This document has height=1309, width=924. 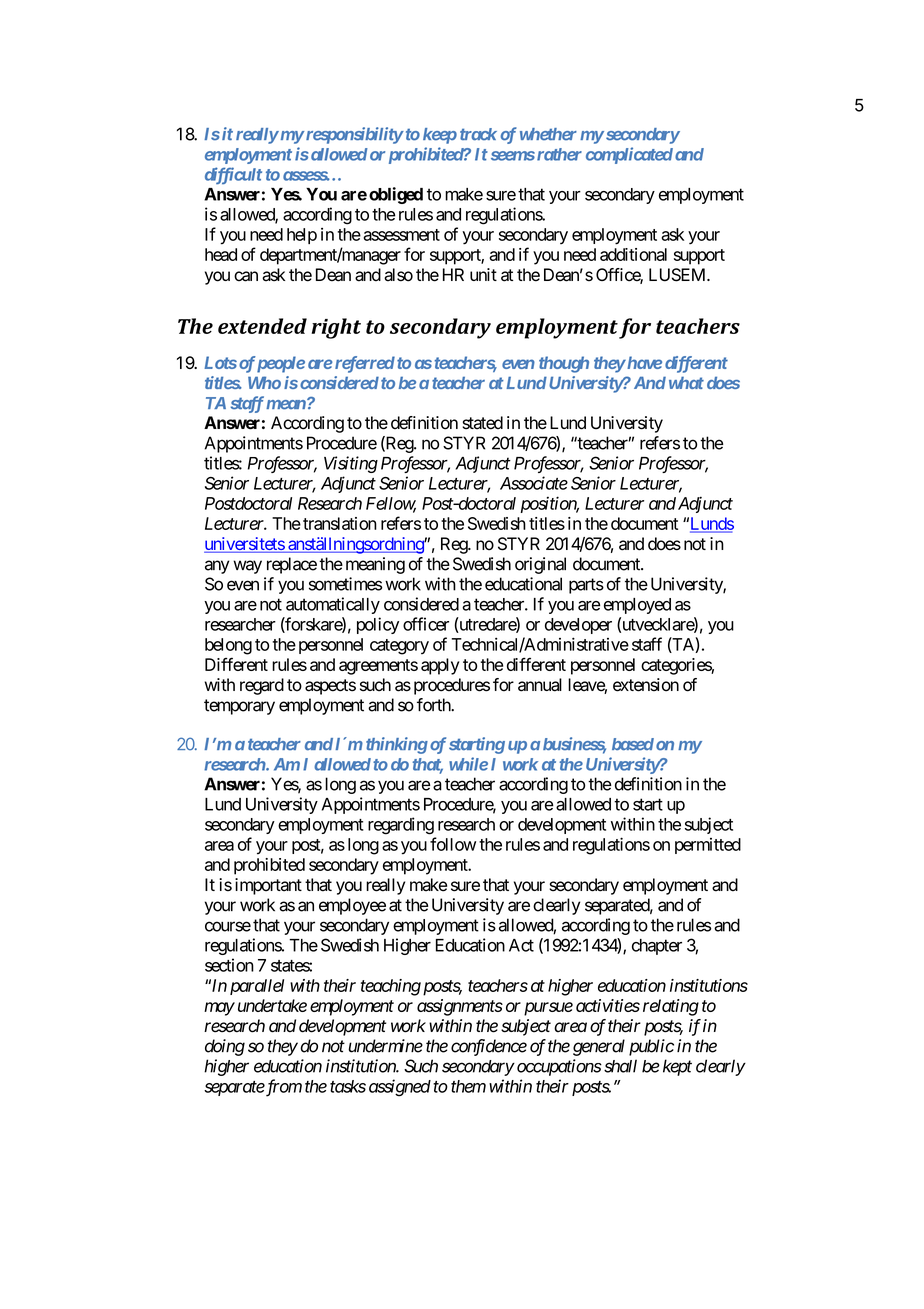 What do you see at coordinates (633, 254) in the document?
I see `additional` at bounding box center [633, 254].
